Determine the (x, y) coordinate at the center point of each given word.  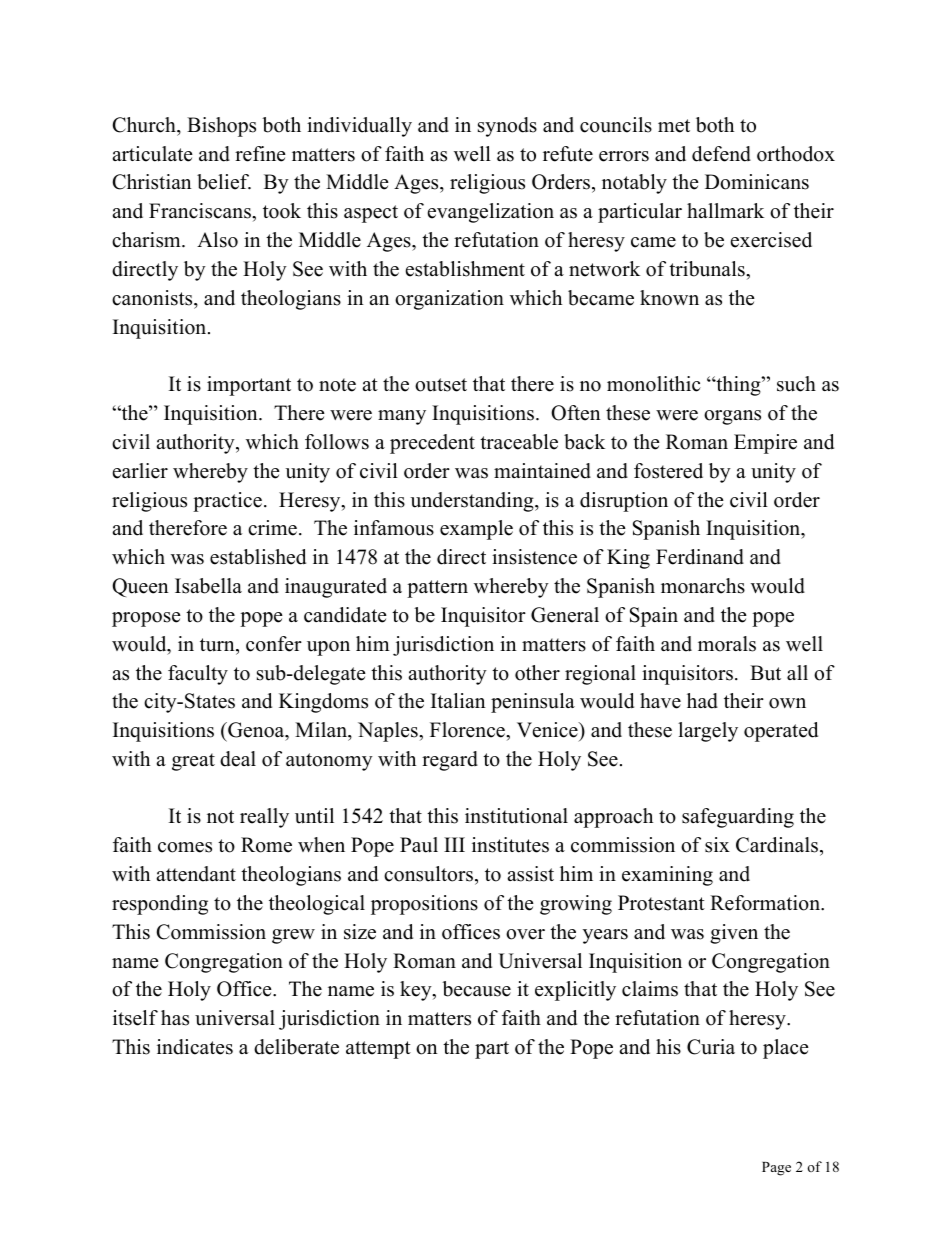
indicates (195, 1047)
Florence (468, 730)
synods (507, 127)
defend (721, 154)
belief (224, 182)
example (476, 530)
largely (708, 732)
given (734, 934)
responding (160, 905)
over (525, 934)
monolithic (654, 384)
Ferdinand (700, 557)
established (258, 557)
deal (238, 759)
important (249, 386)
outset (441, 385)
